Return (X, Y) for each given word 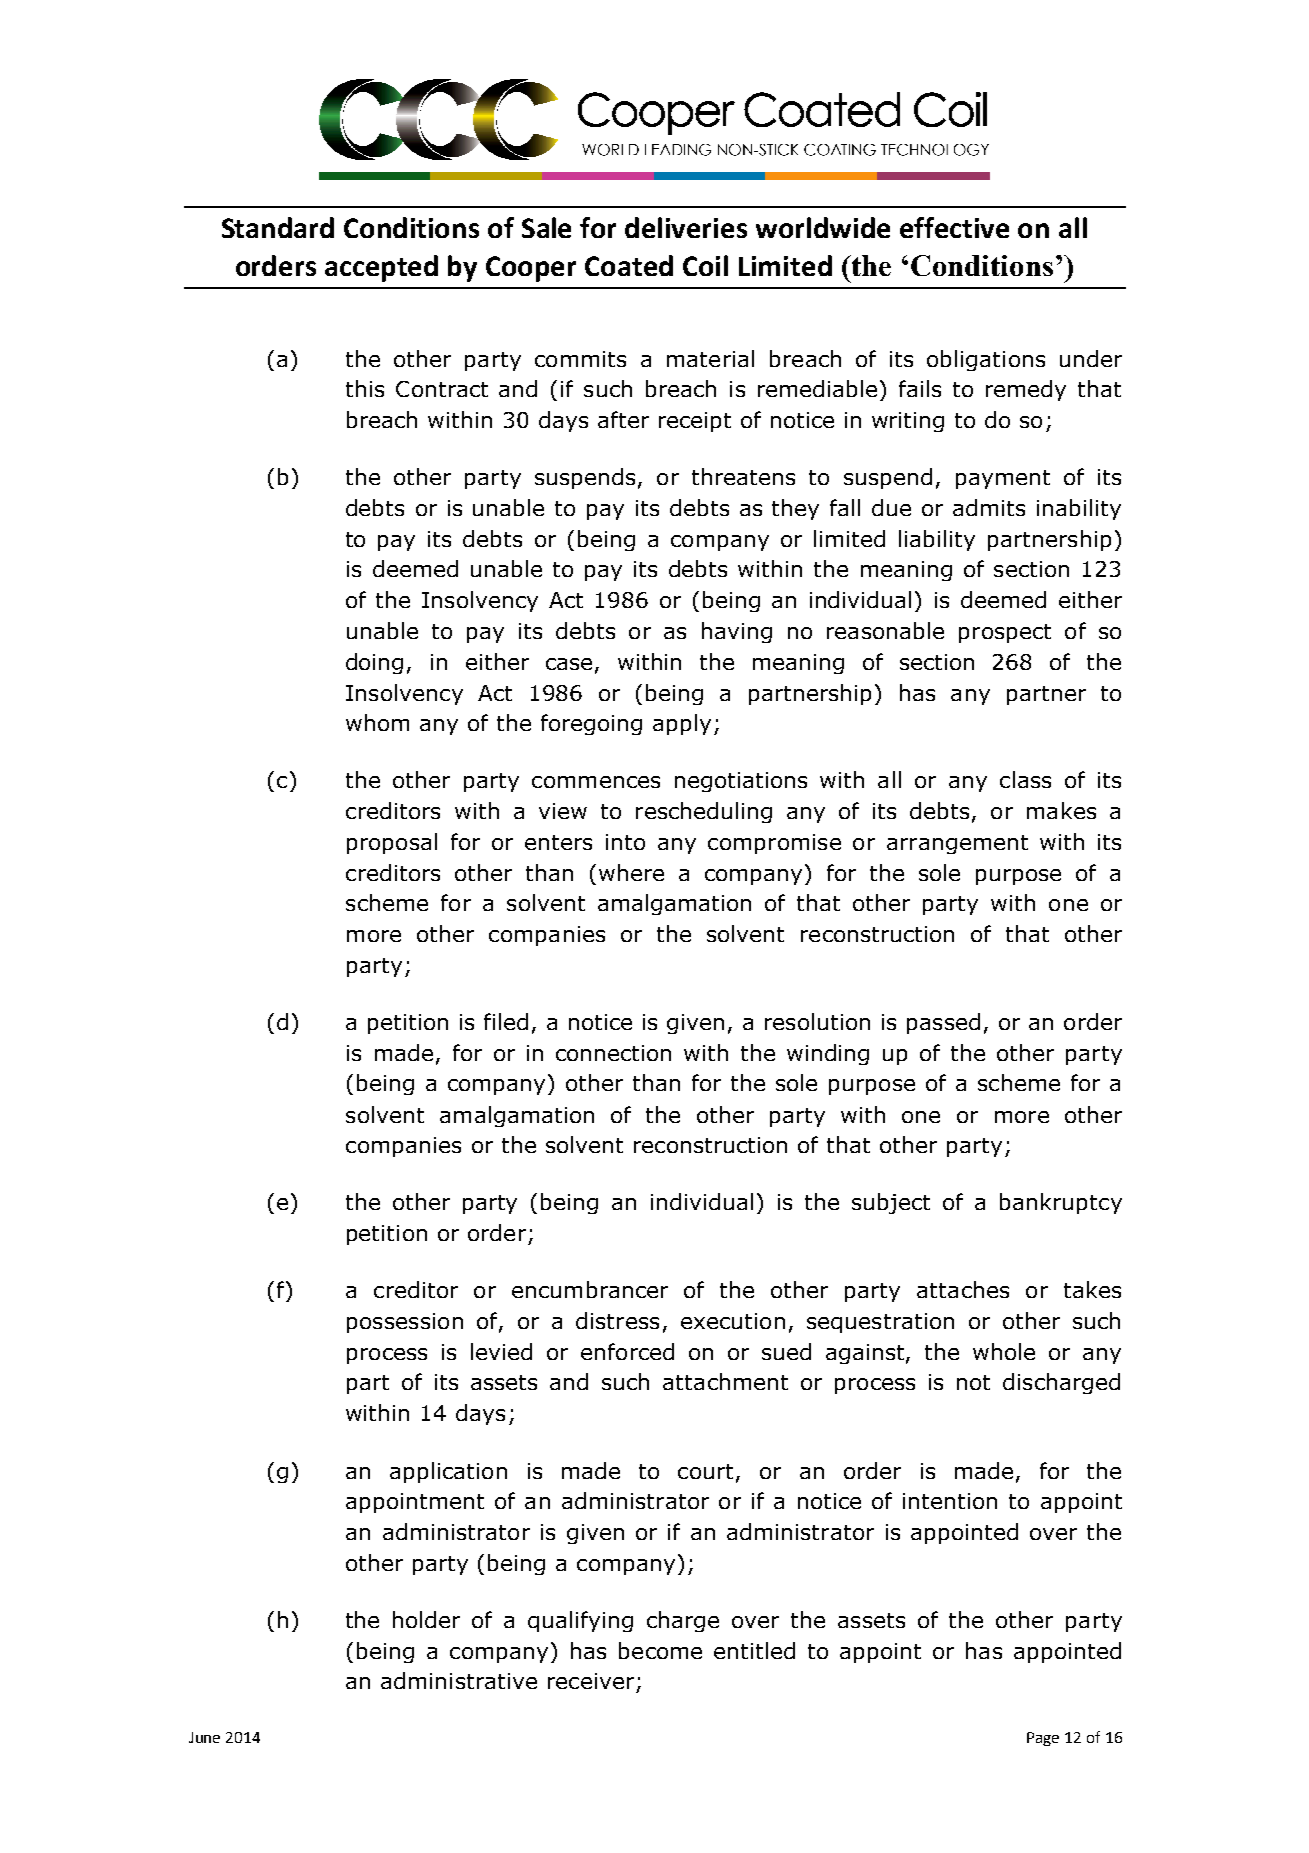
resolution (817, 1021)
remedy (1026, 390)
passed (943, 1023)
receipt (695, 422)
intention (950, 1501)
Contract (442, 389)
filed (506, 1021)
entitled (754, 1650)
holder (426, 1619)
